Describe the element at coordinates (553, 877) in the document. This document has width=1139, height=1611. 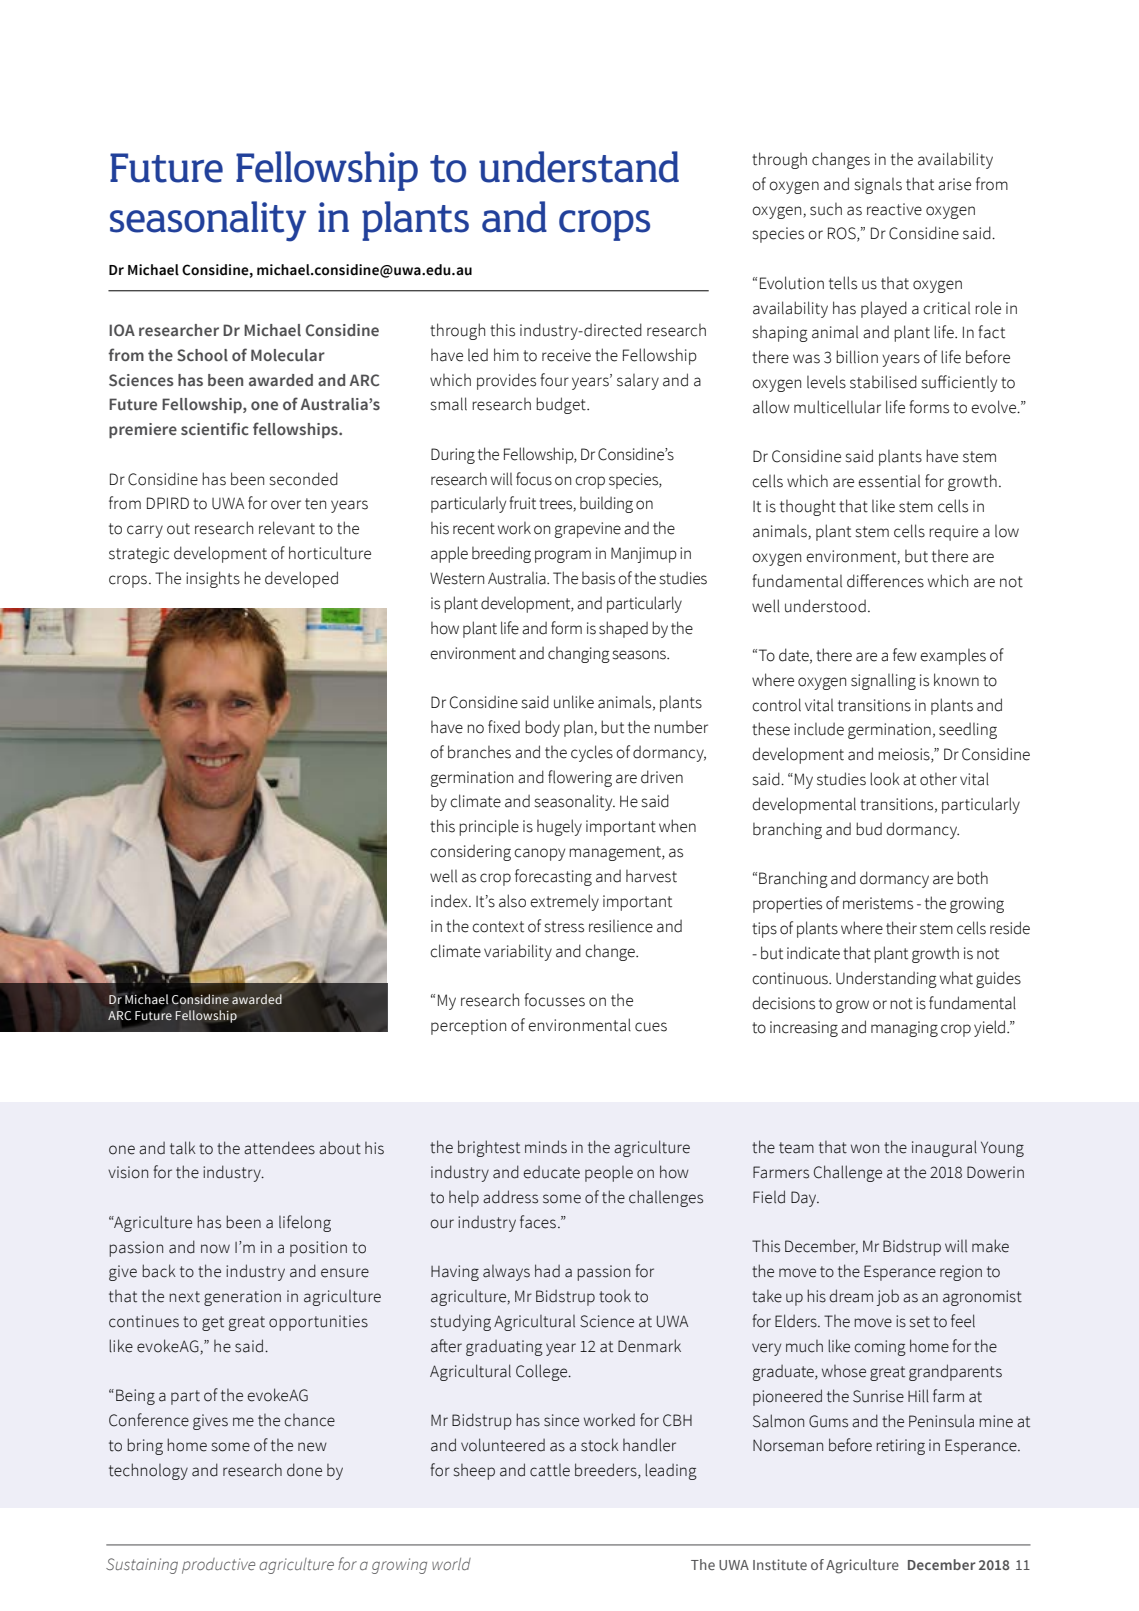
I see `forecasting` at that location.
